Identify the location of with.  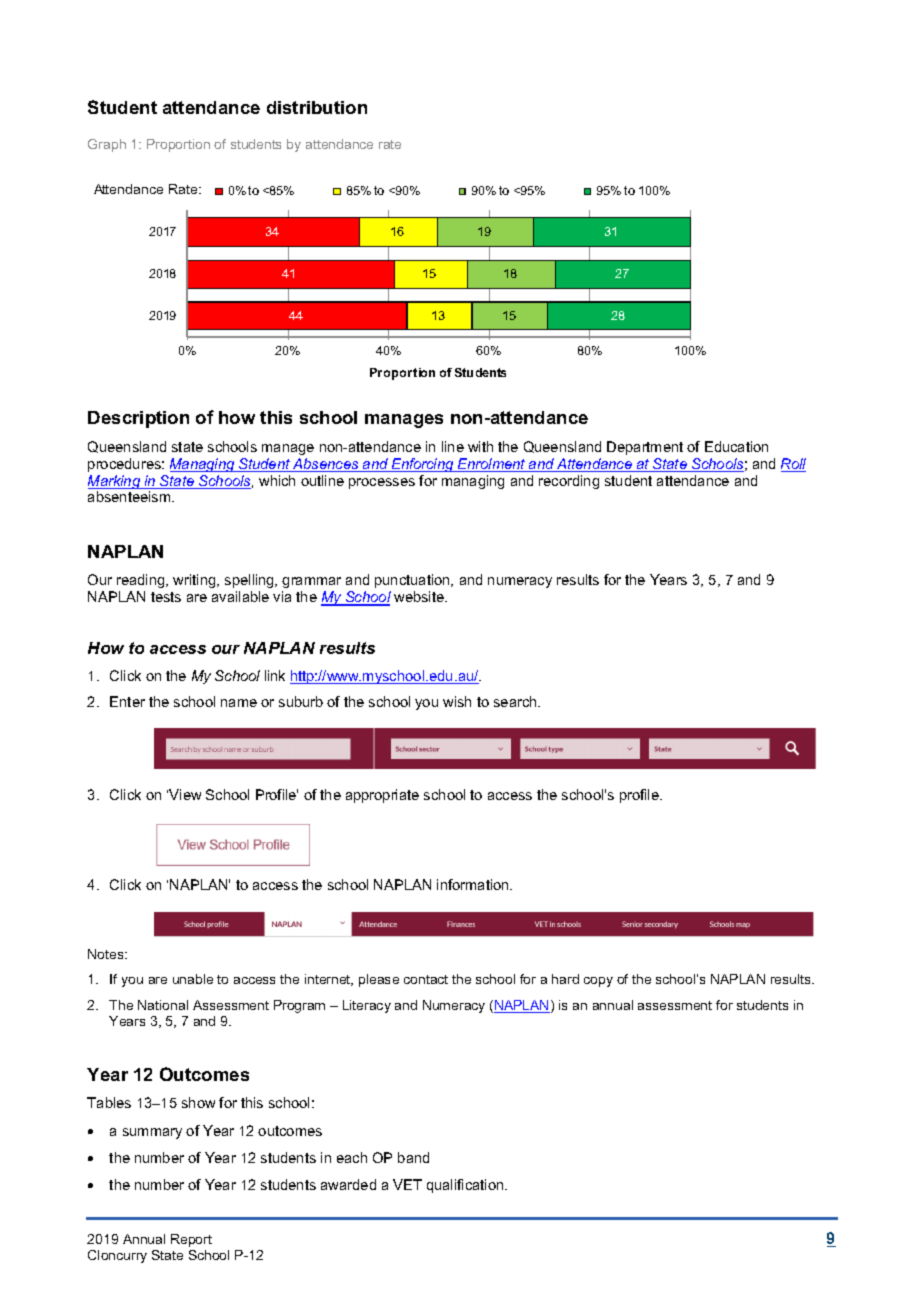
(480, 446).
